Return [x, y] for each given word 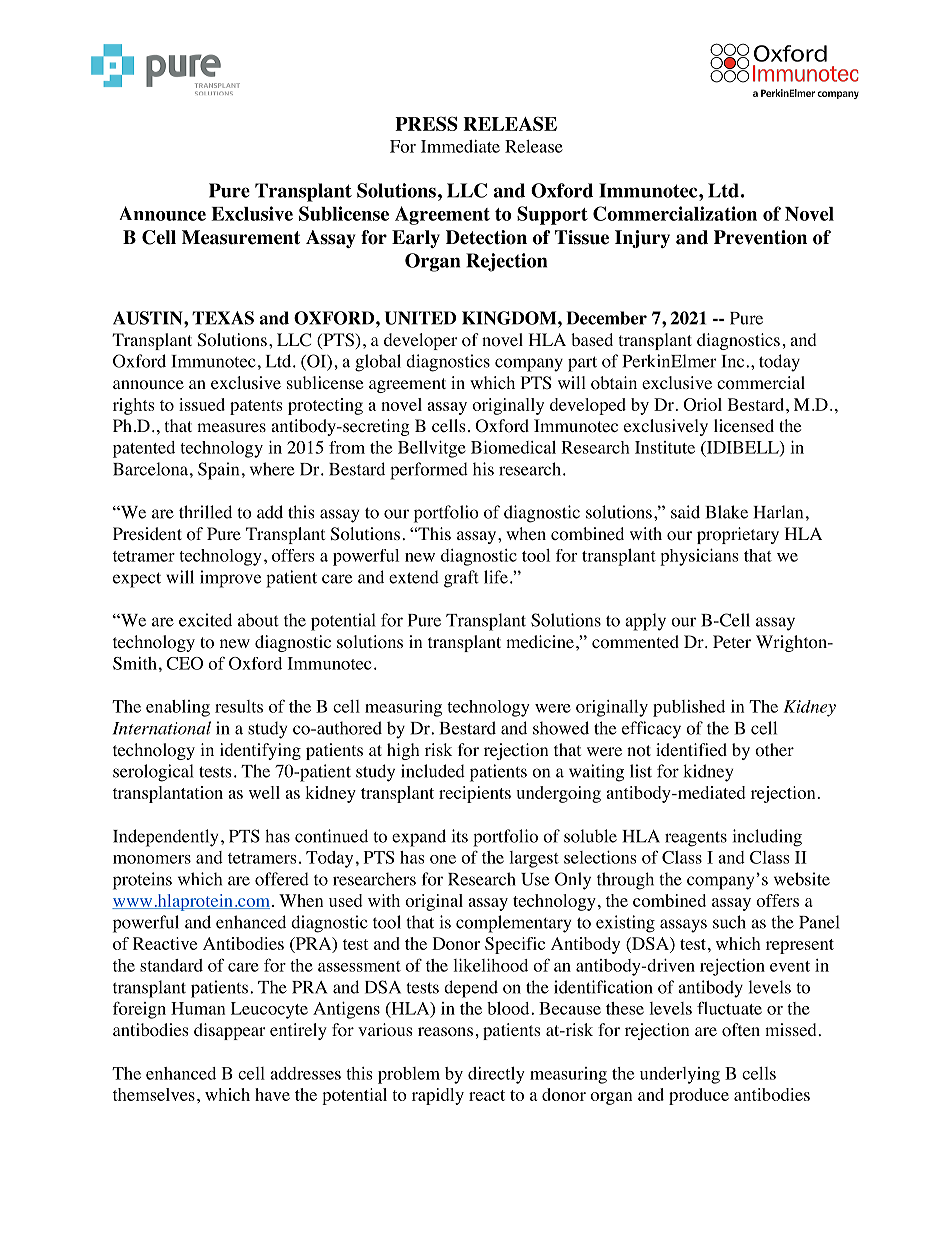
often [741, 1030]
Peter [732, 641]
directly [496, 1075]
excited [205, 620]
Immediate [460, 146]
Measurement [241, 237]
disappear [230, 1031]
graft [461, 579]
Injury [642, 239]
